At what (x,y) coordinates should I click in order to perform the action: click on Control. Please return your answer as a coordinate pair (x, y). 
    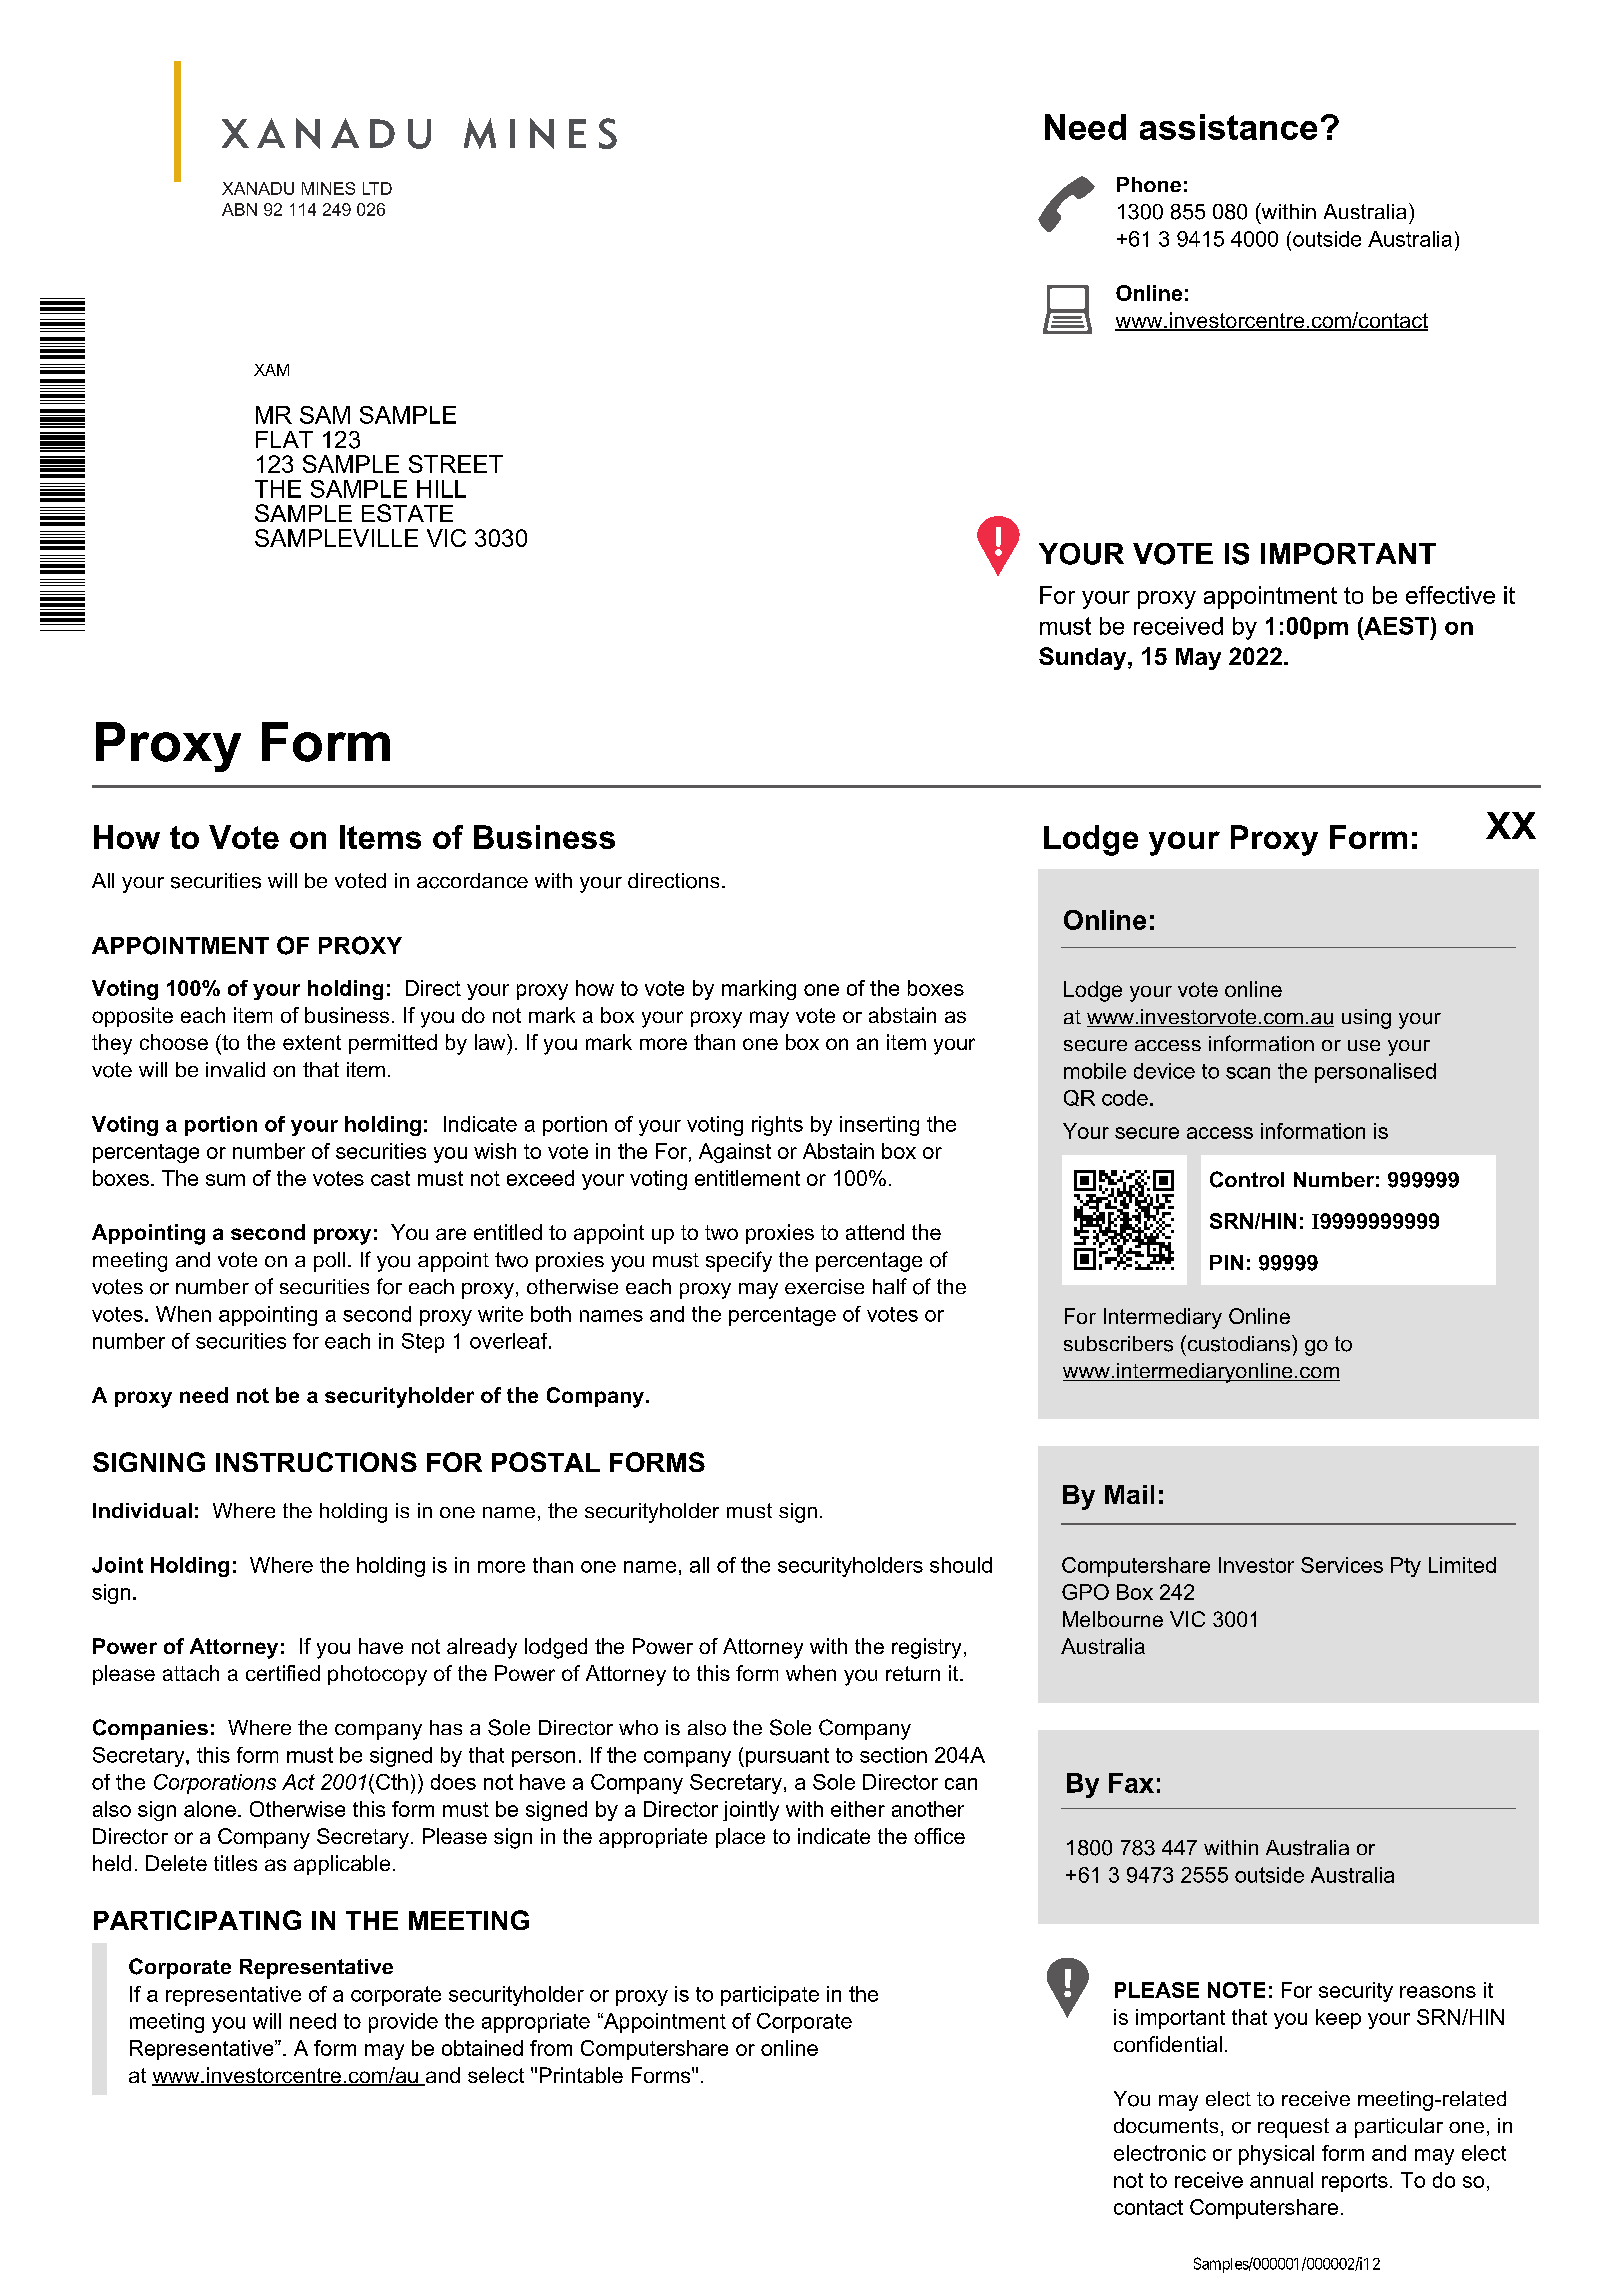
    Looking at the image, I should click on (1247, 1179).
